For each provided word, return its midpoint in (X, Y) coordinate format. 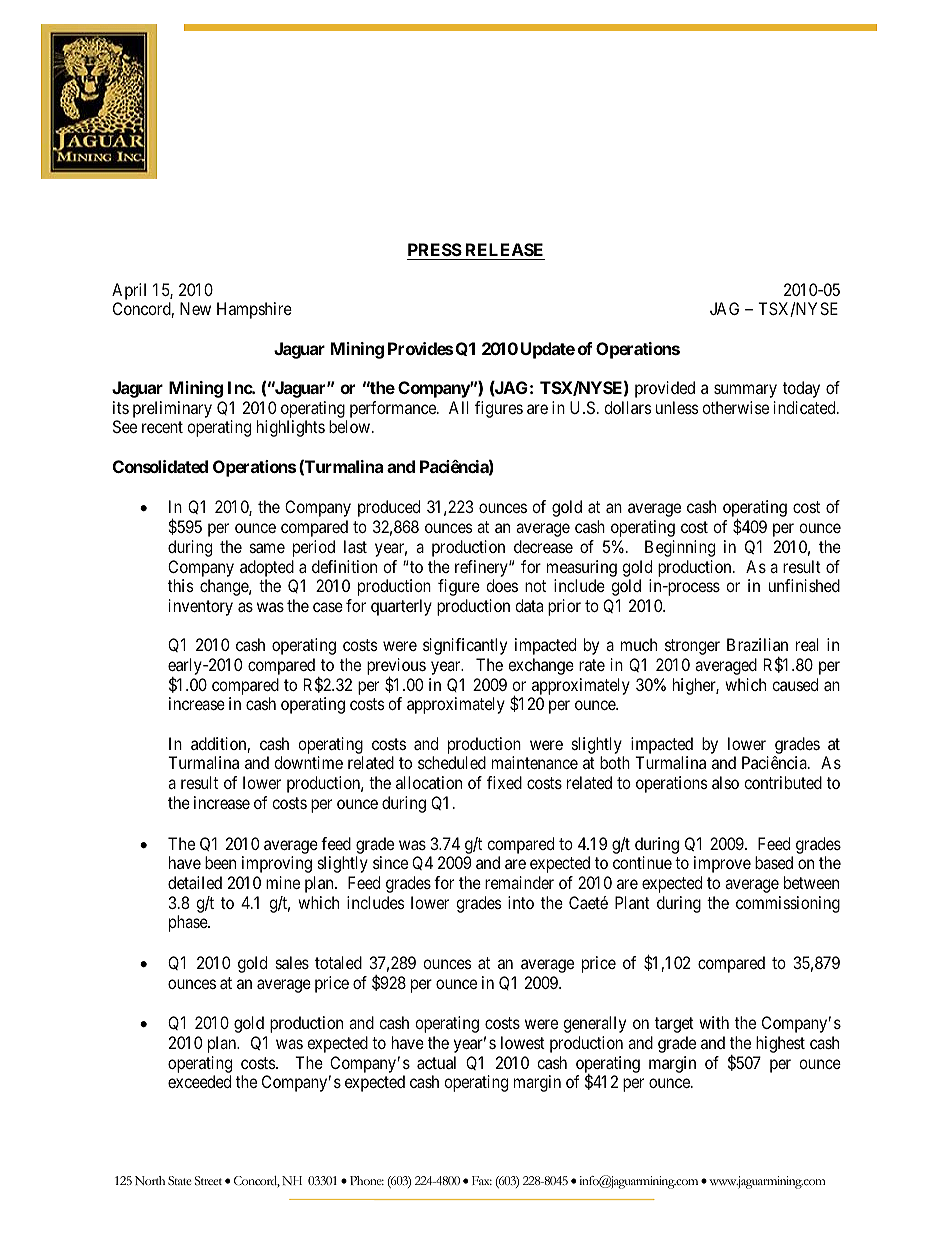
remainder (519, 882)
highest (780, 1044)
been (220, 862)
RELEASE (504, 251)
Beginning (680, 548)
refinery (482, 568)
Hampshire (254, 310)
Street (208, 1181)
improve (722, 864)
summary (745, 391)
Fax (482, 1180)
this (181, 585)
